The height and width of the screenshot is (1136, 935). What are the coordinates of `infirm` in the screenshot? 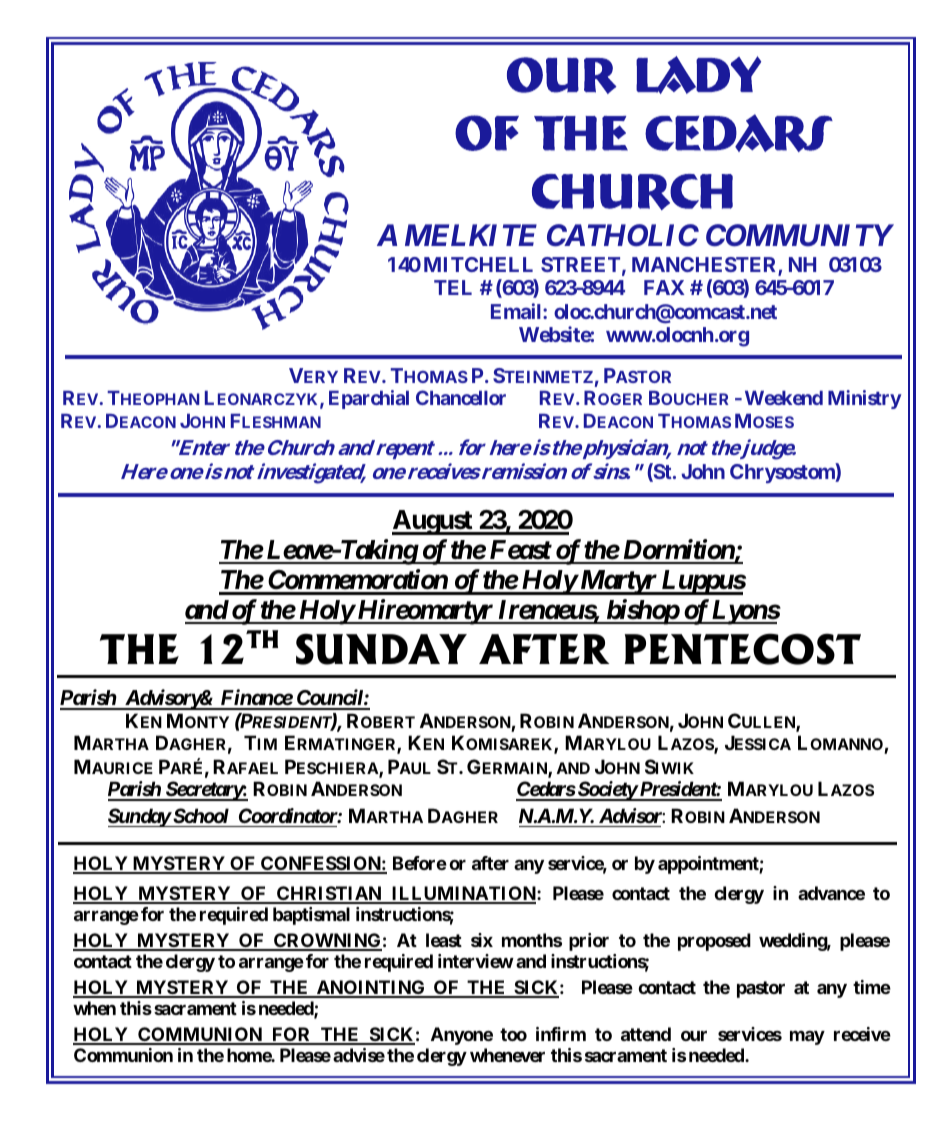 It's located at (561, 1034).
